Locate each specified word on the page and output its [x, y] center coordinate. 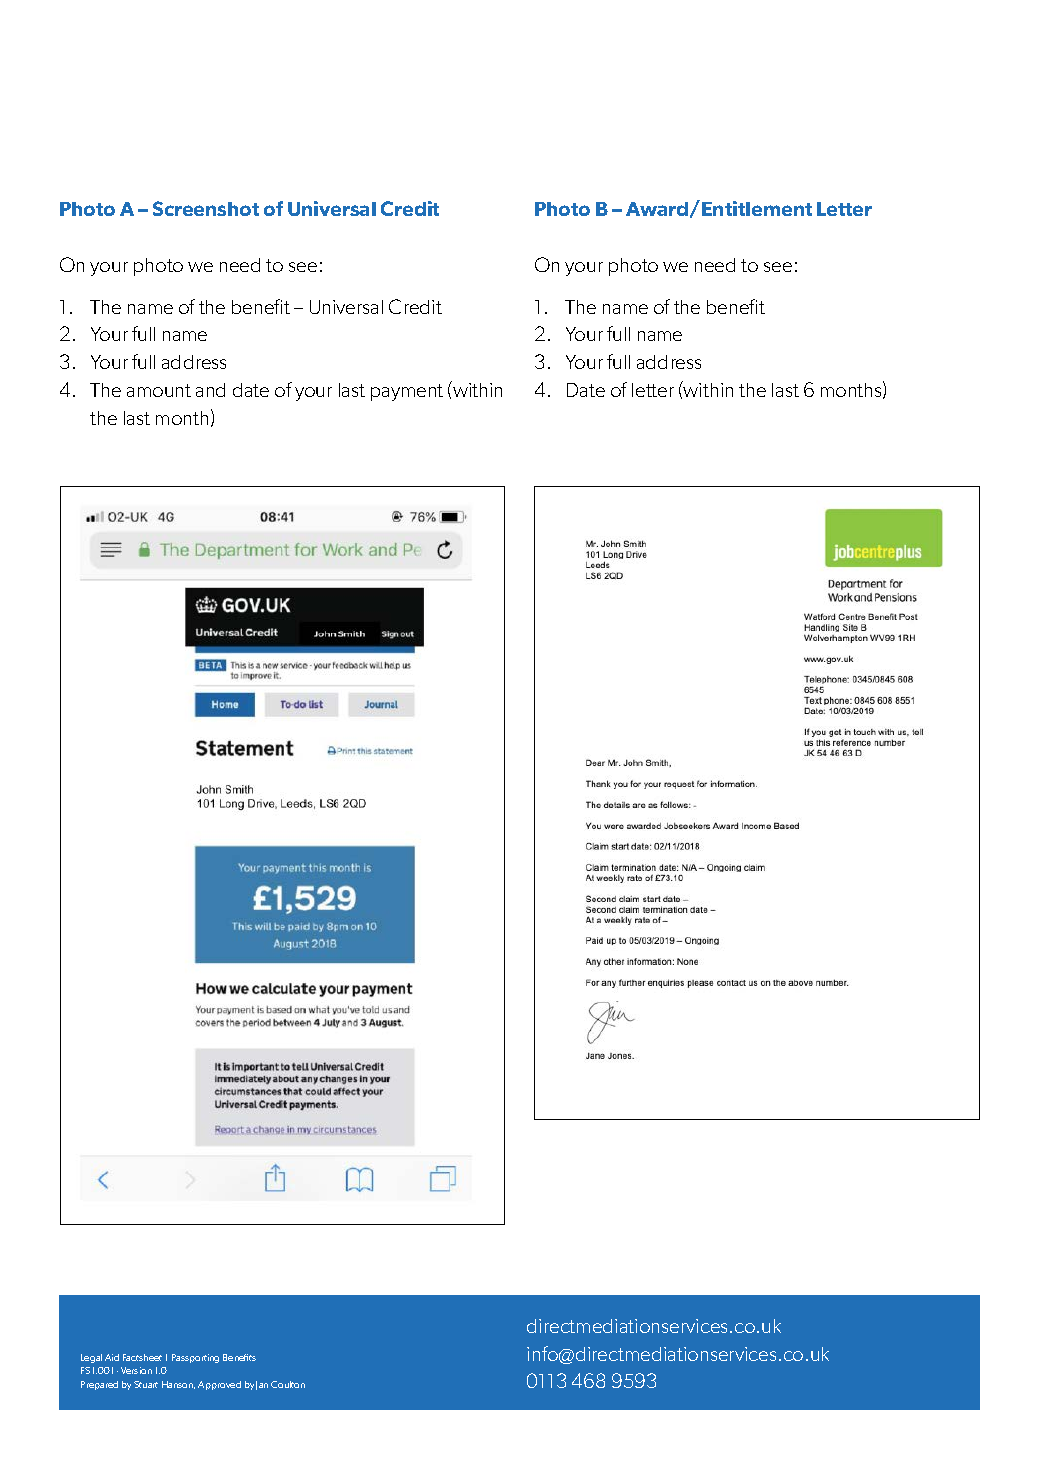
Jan [262, 1385]
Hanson [178, 1385]
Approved [219, 1385]
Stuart [146, 1384]
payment [407, 392]
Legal [91, 1358]
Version [136, 1370]
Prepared [99, 1385]
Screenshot [206, 208]
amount [159, 390]
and [210, 390]
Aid [112, 1357]
